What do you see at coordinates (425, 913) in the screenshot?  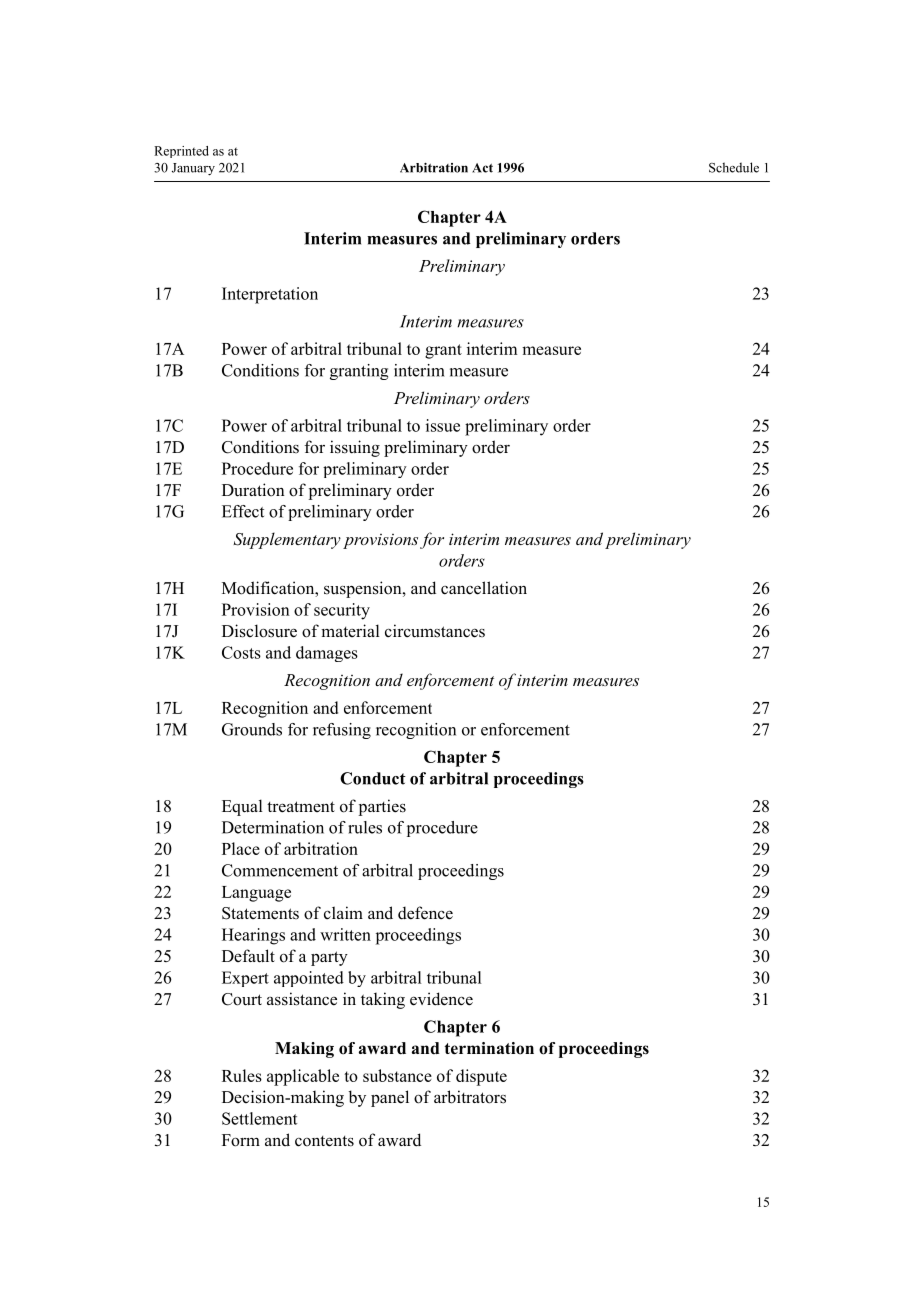 I see `defence` at bounding box center [425, 913].
